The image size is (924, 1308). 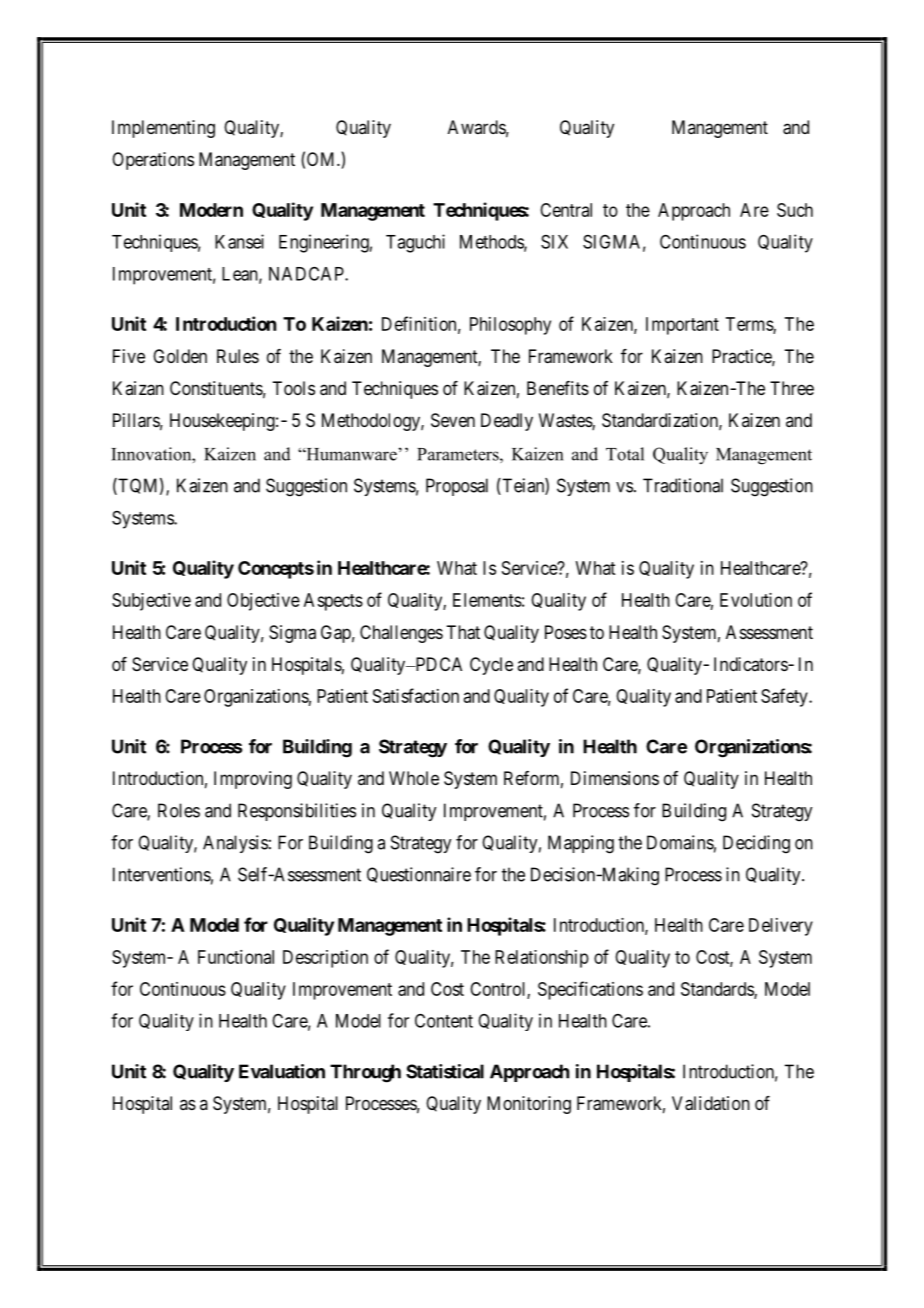 I want to click on Such, so click(x=795, y=210).
